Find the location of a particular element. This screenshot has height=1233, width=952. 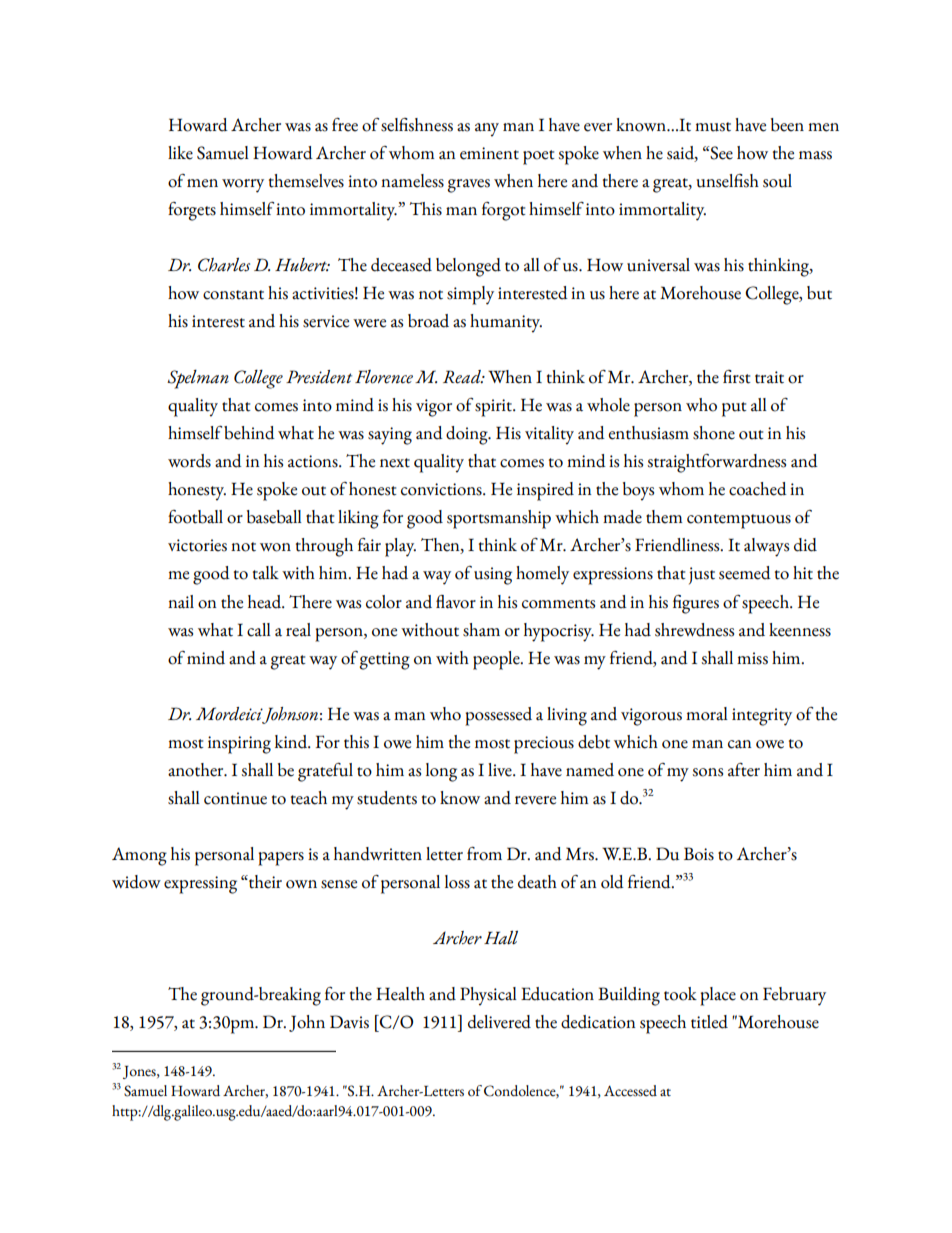

integrity is located at coordinates (762, 717).
